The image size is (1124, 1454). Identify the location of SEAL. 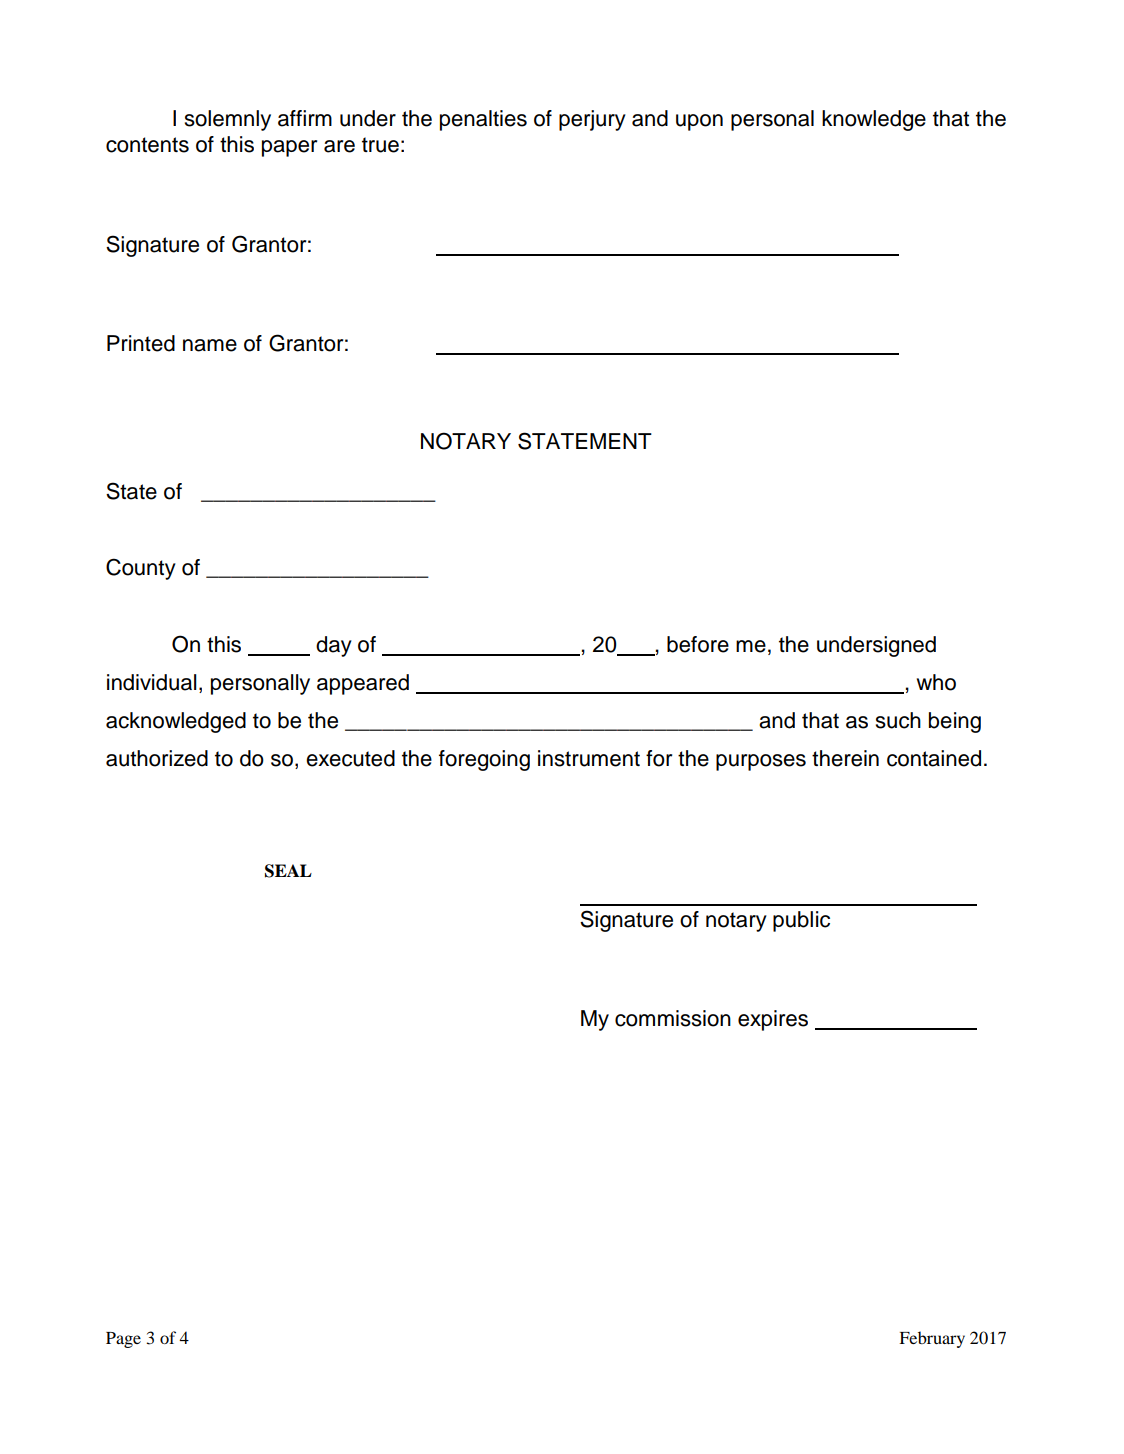
(288, 871).
